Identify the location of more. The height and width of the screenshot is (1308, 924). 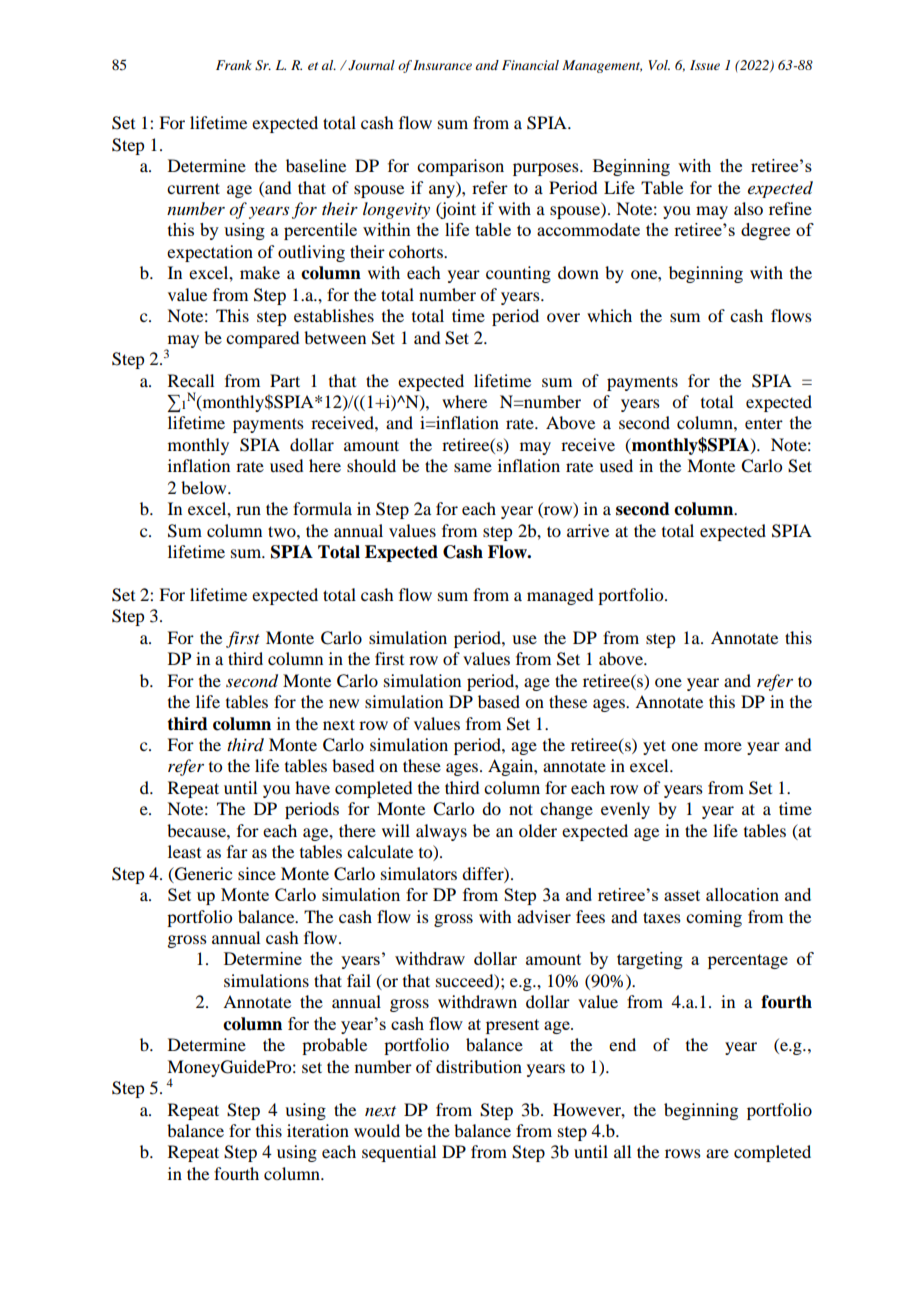
(723, 746).
